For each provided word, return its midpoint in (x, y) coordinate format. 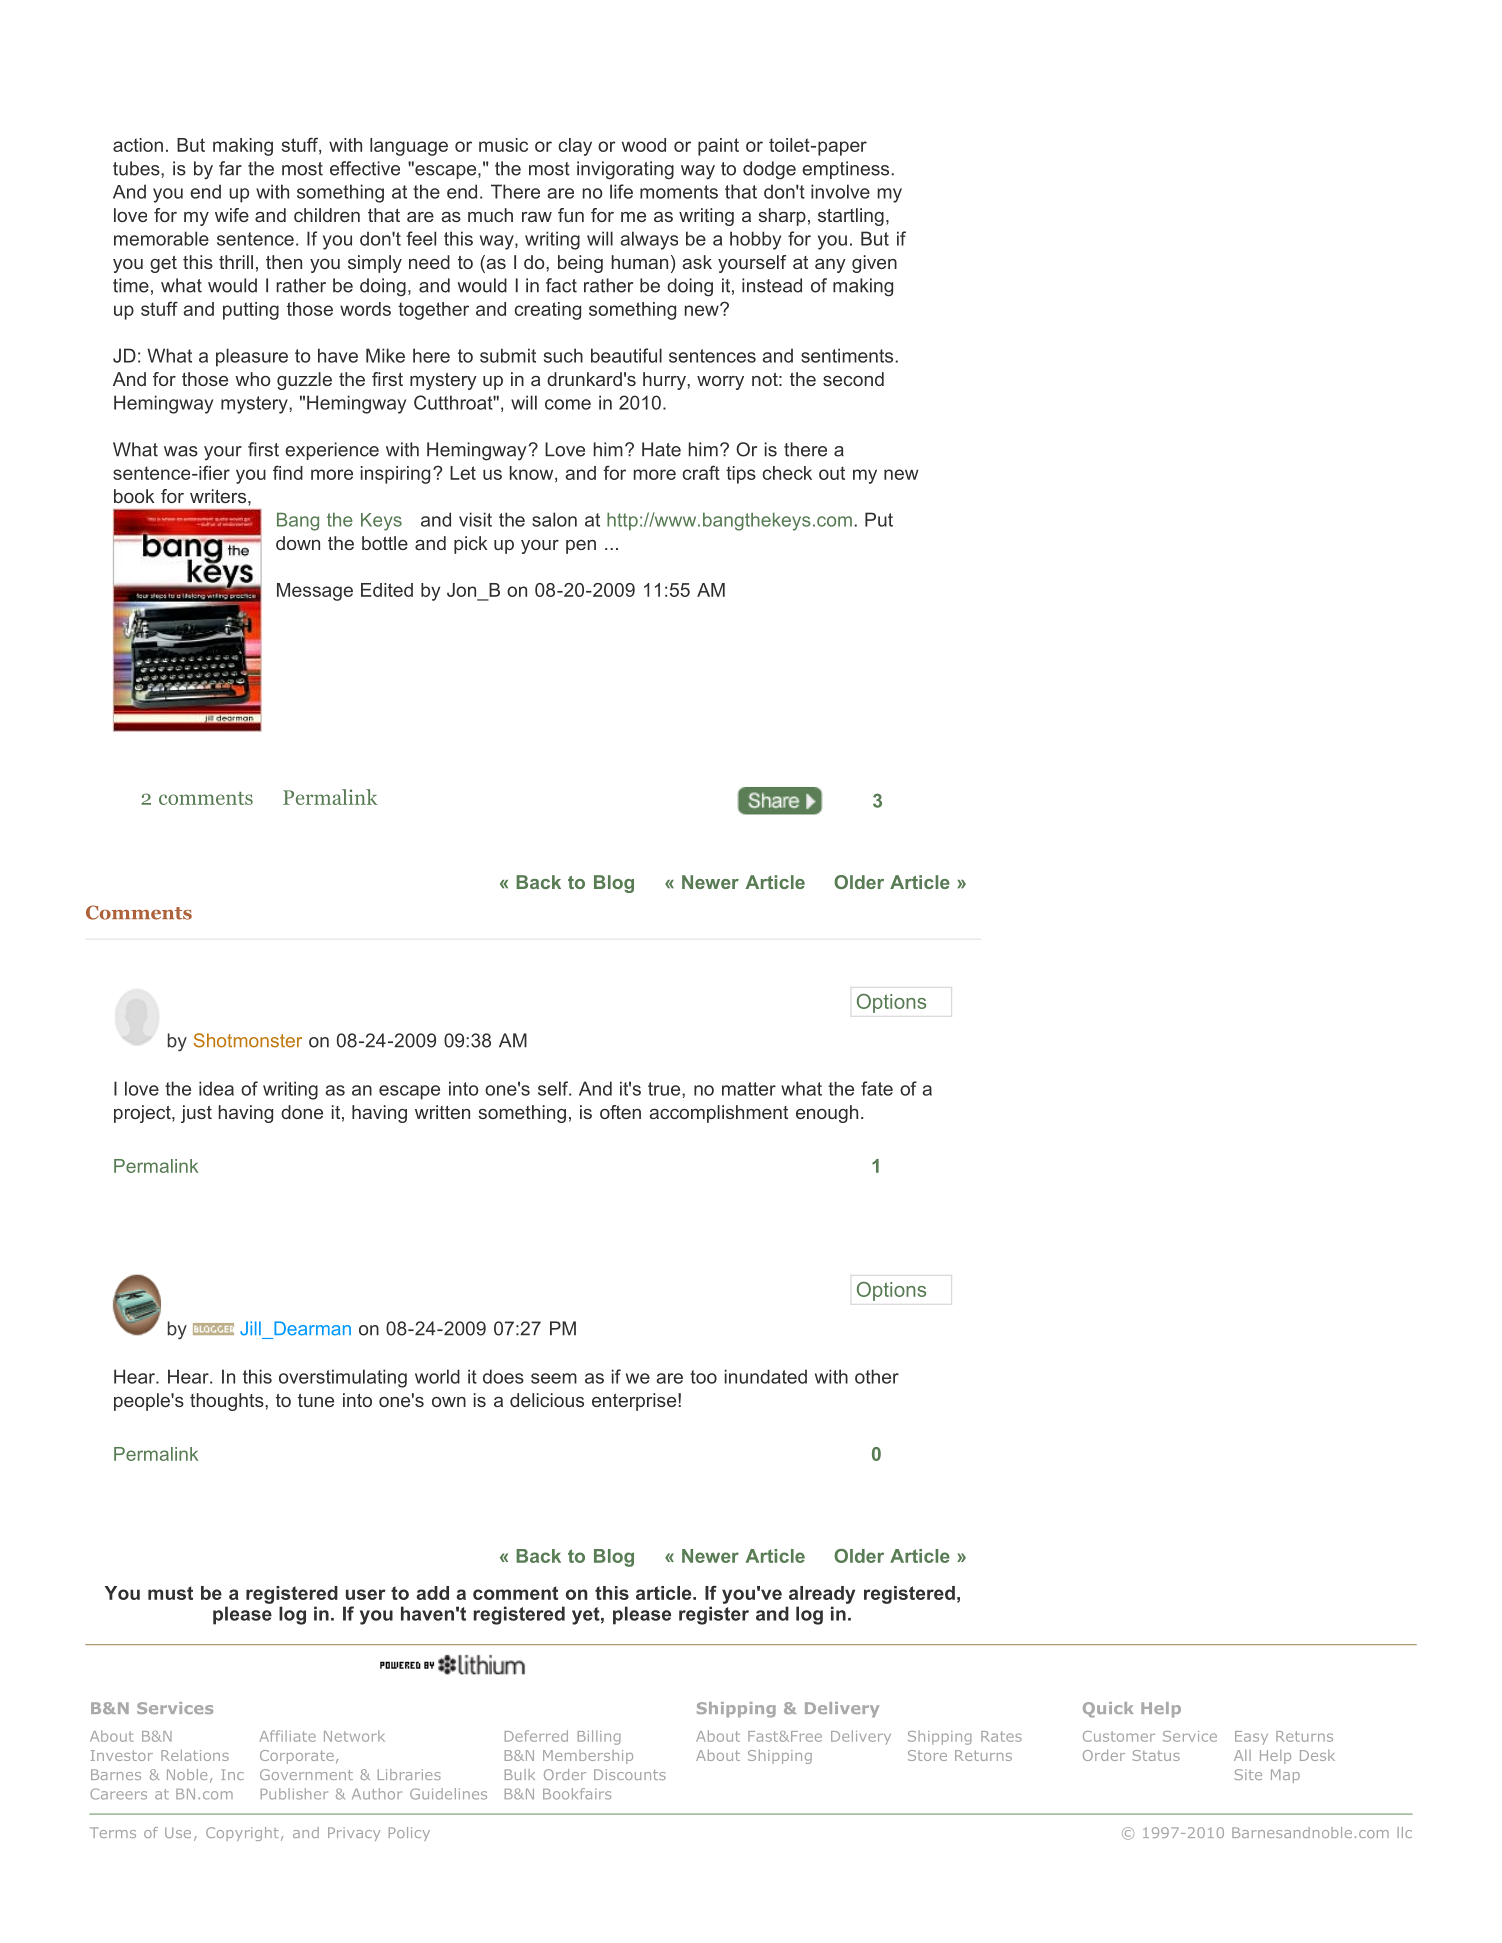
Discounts (630, 1774)
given (874, 264)
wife (232, 215)
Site (1248, 1774)
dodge (769, 170)
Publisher (294, 1794)
